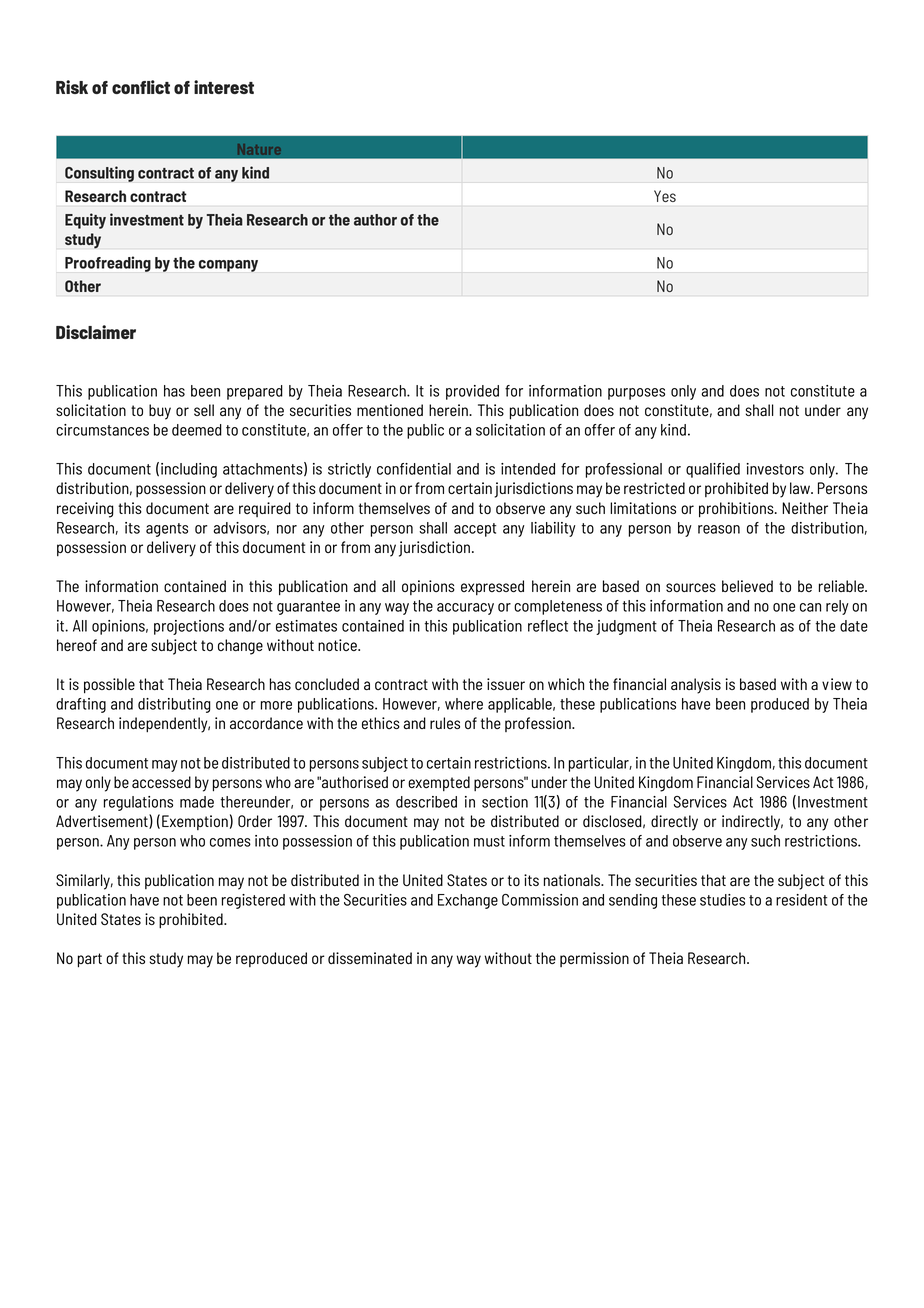  Describe the element at coordinates (696, 686) in the screenshot. I see `analysis` at that location.
